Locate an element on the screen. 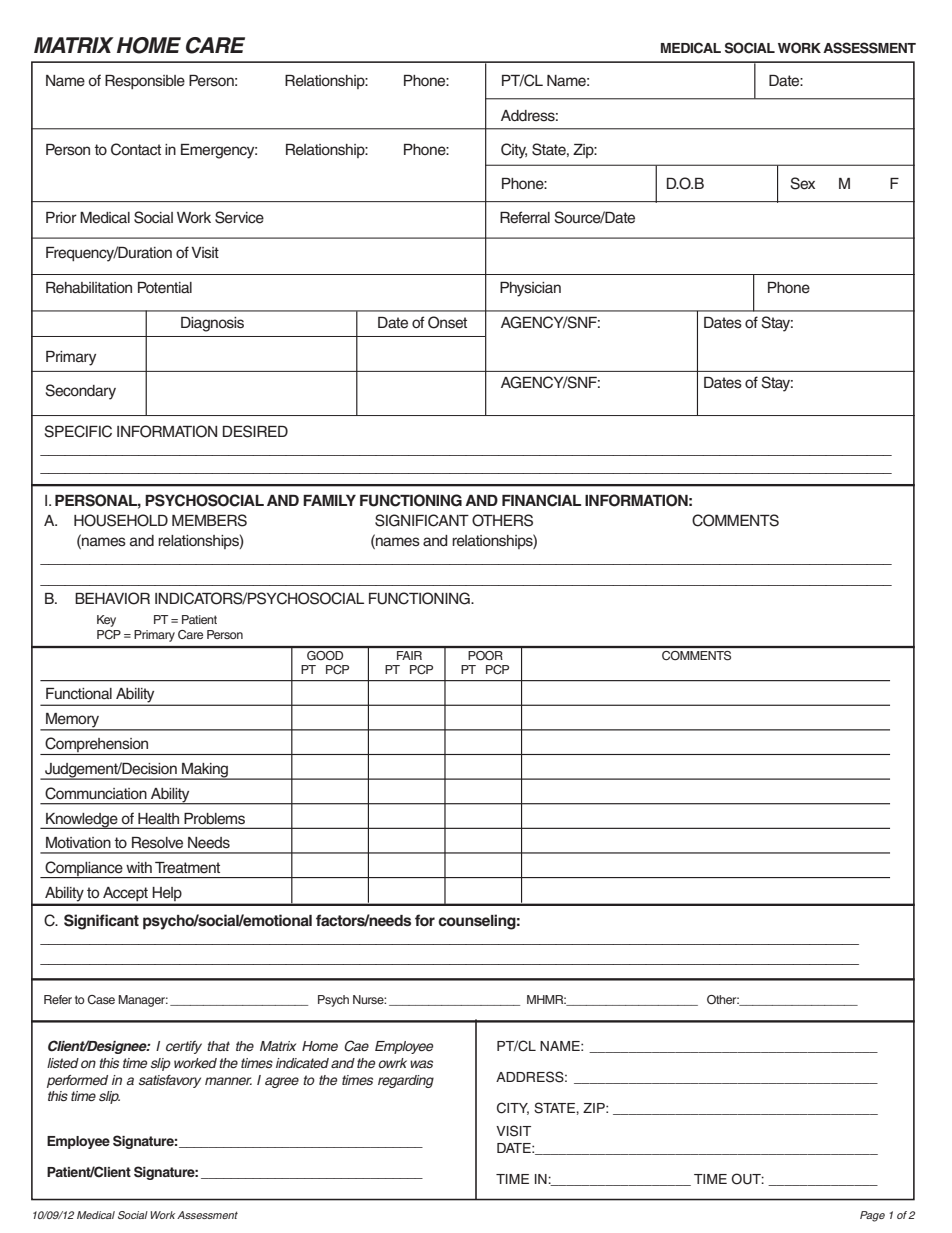 Image resolution: width=952 pixels, height=1233 pixels. manner is located at coordinates (228, 1081).
